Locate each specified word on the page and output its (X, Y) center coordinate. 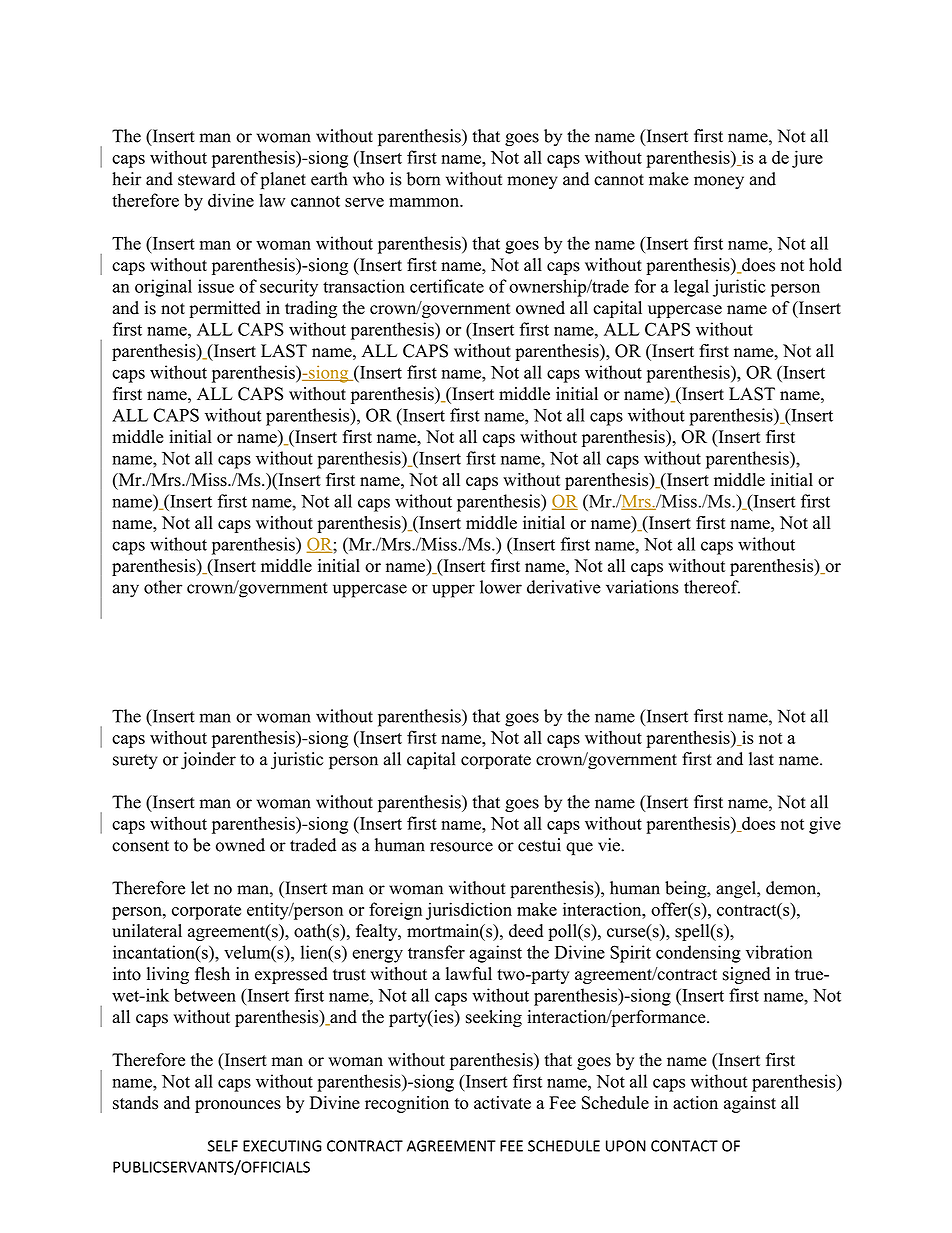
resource (461, 847)
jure (807, 159)
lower (501, 587)
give (825, 825)
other (163, 587)
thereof (712, 587)
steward (206, 179)
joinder (208, 761)
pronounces (238, 1106)
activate (502, 1102)
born (423, 179)
